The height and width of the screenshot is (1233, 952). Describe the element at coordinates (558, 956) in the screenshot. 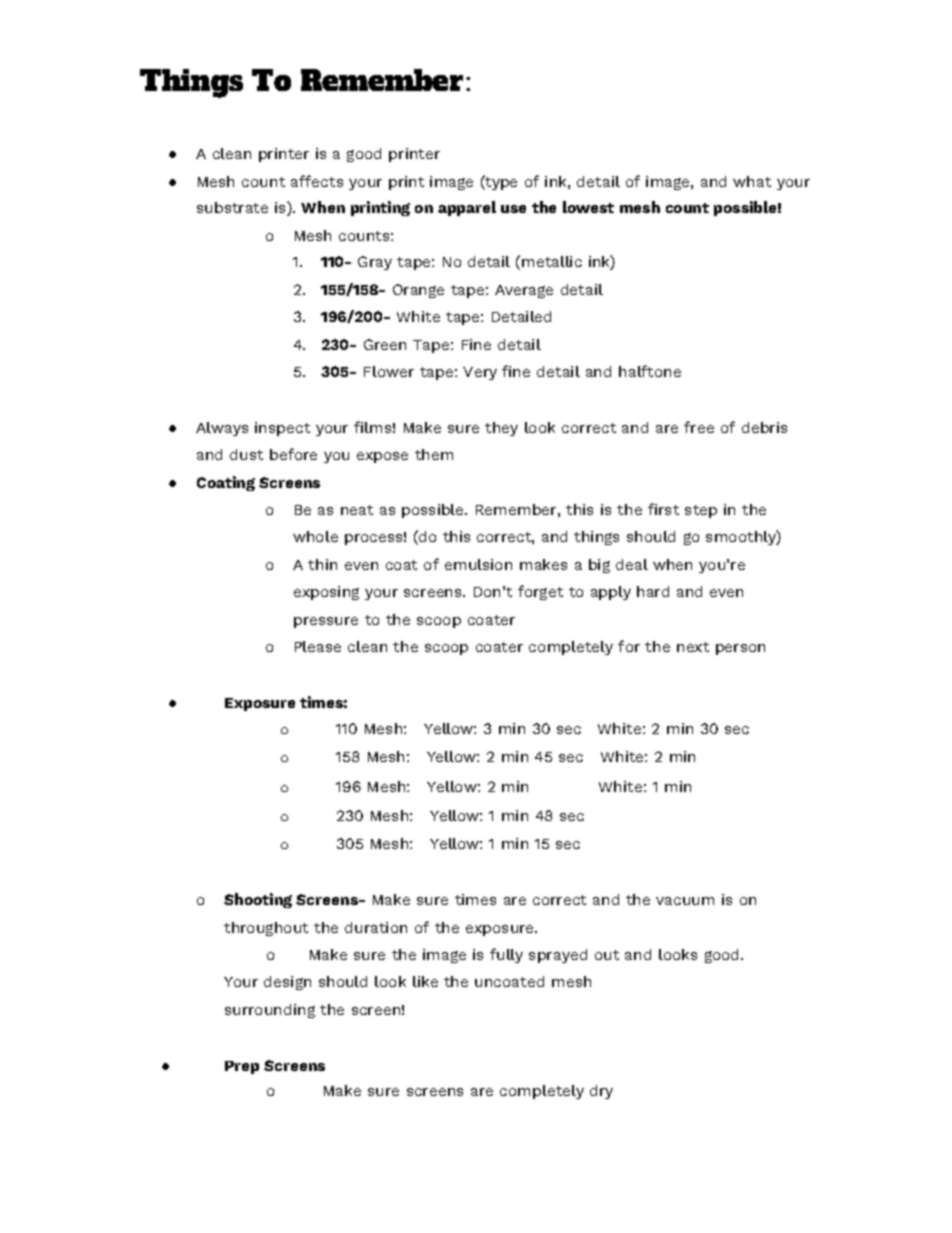

I see `sprayed` at that location.
